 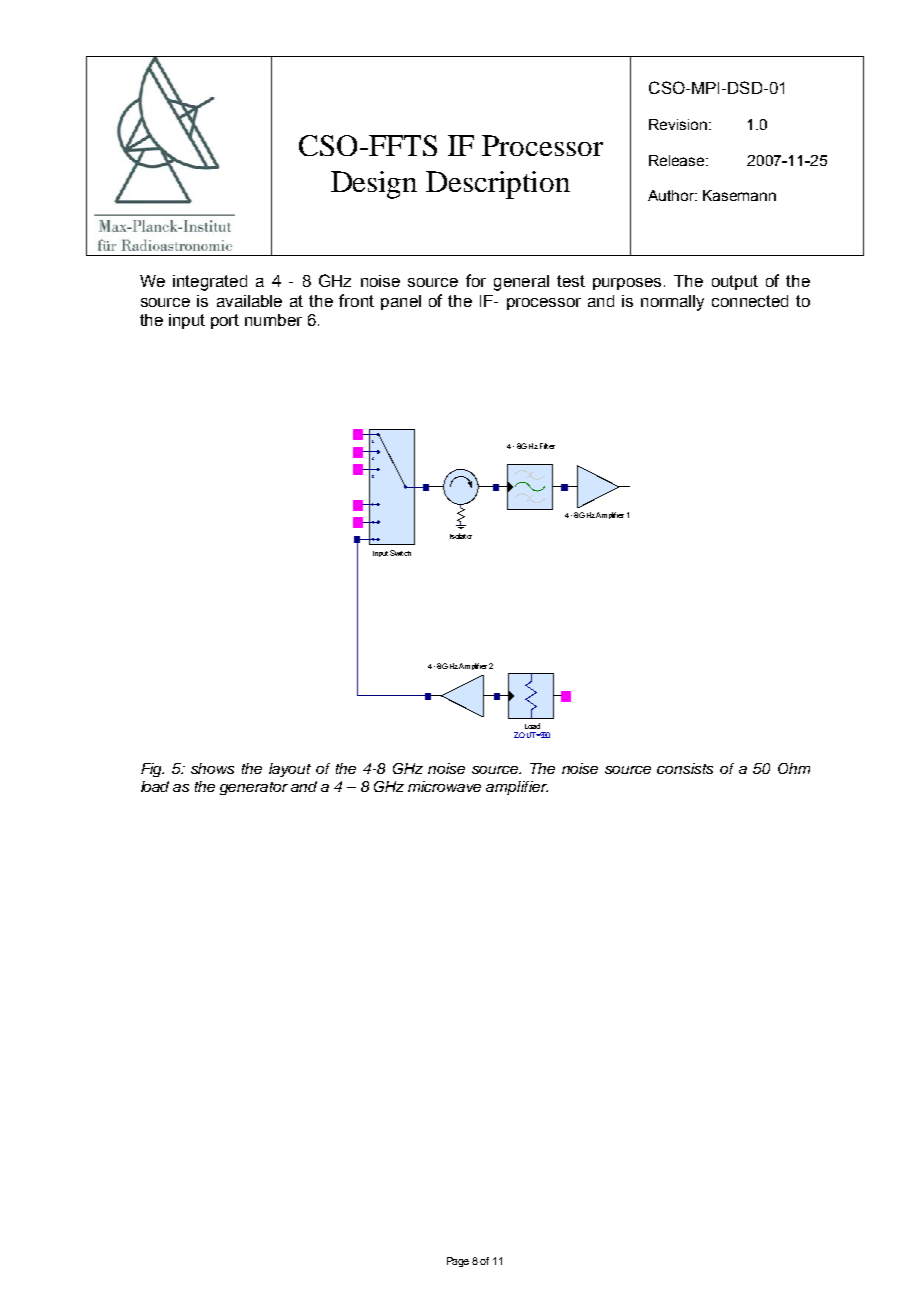 What do you see at coordinates (444, 786) in the screenshot?
I see `microwave` at bounding box center [444, 786].
